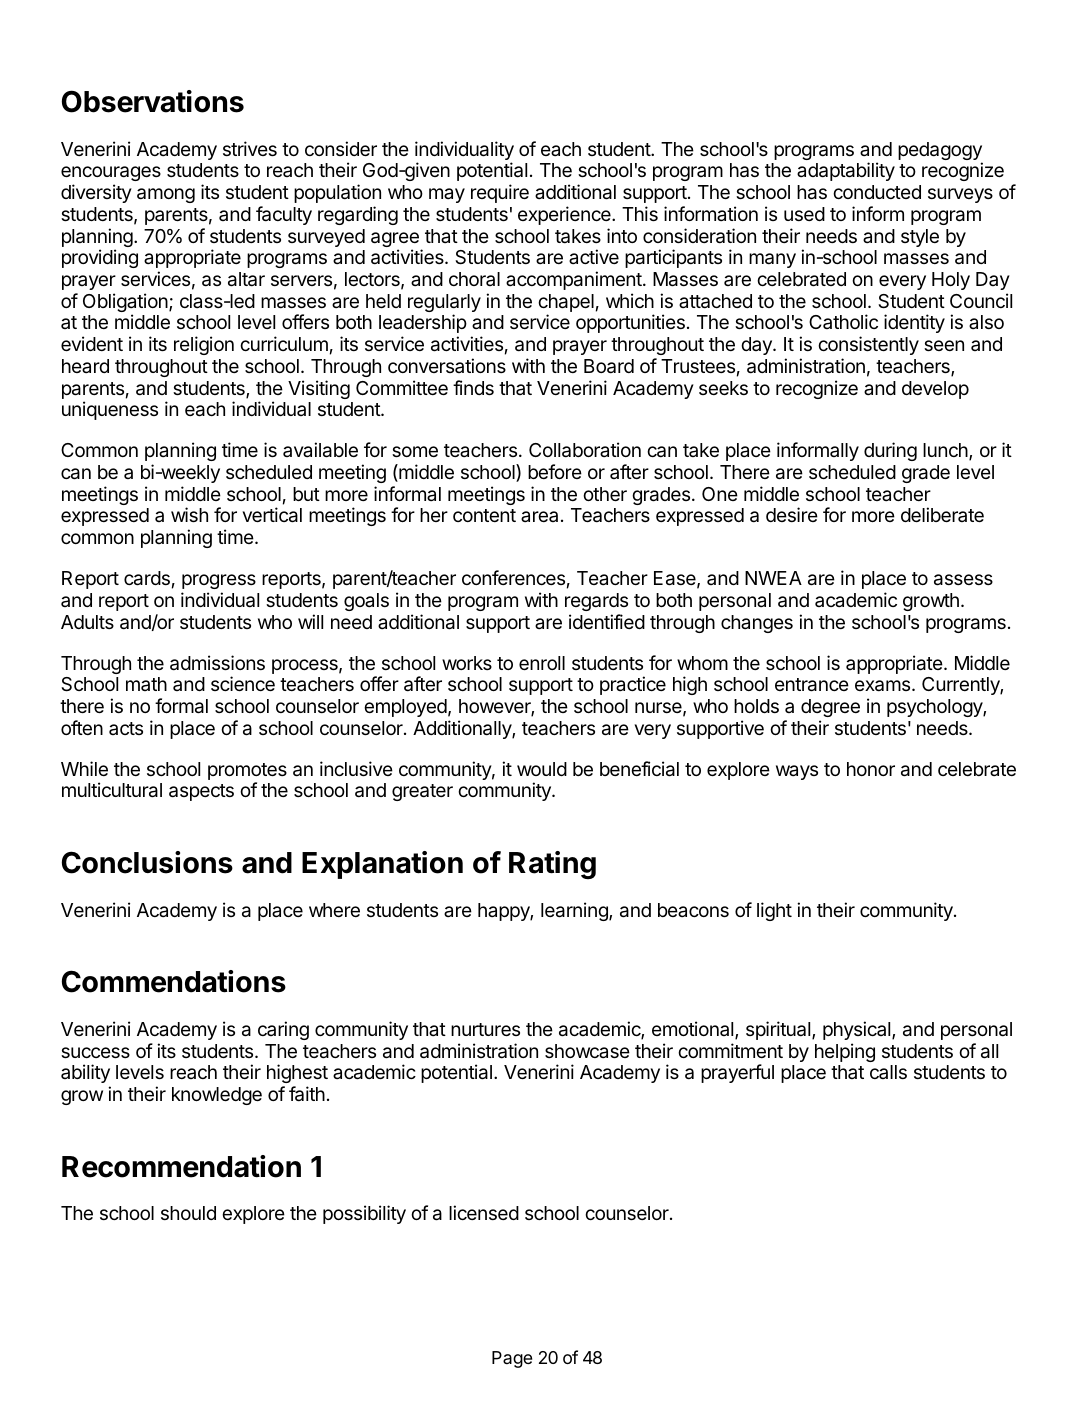  Describe the element at coordinates (940, 152) in the document. I see `pedagogy` at that location.
